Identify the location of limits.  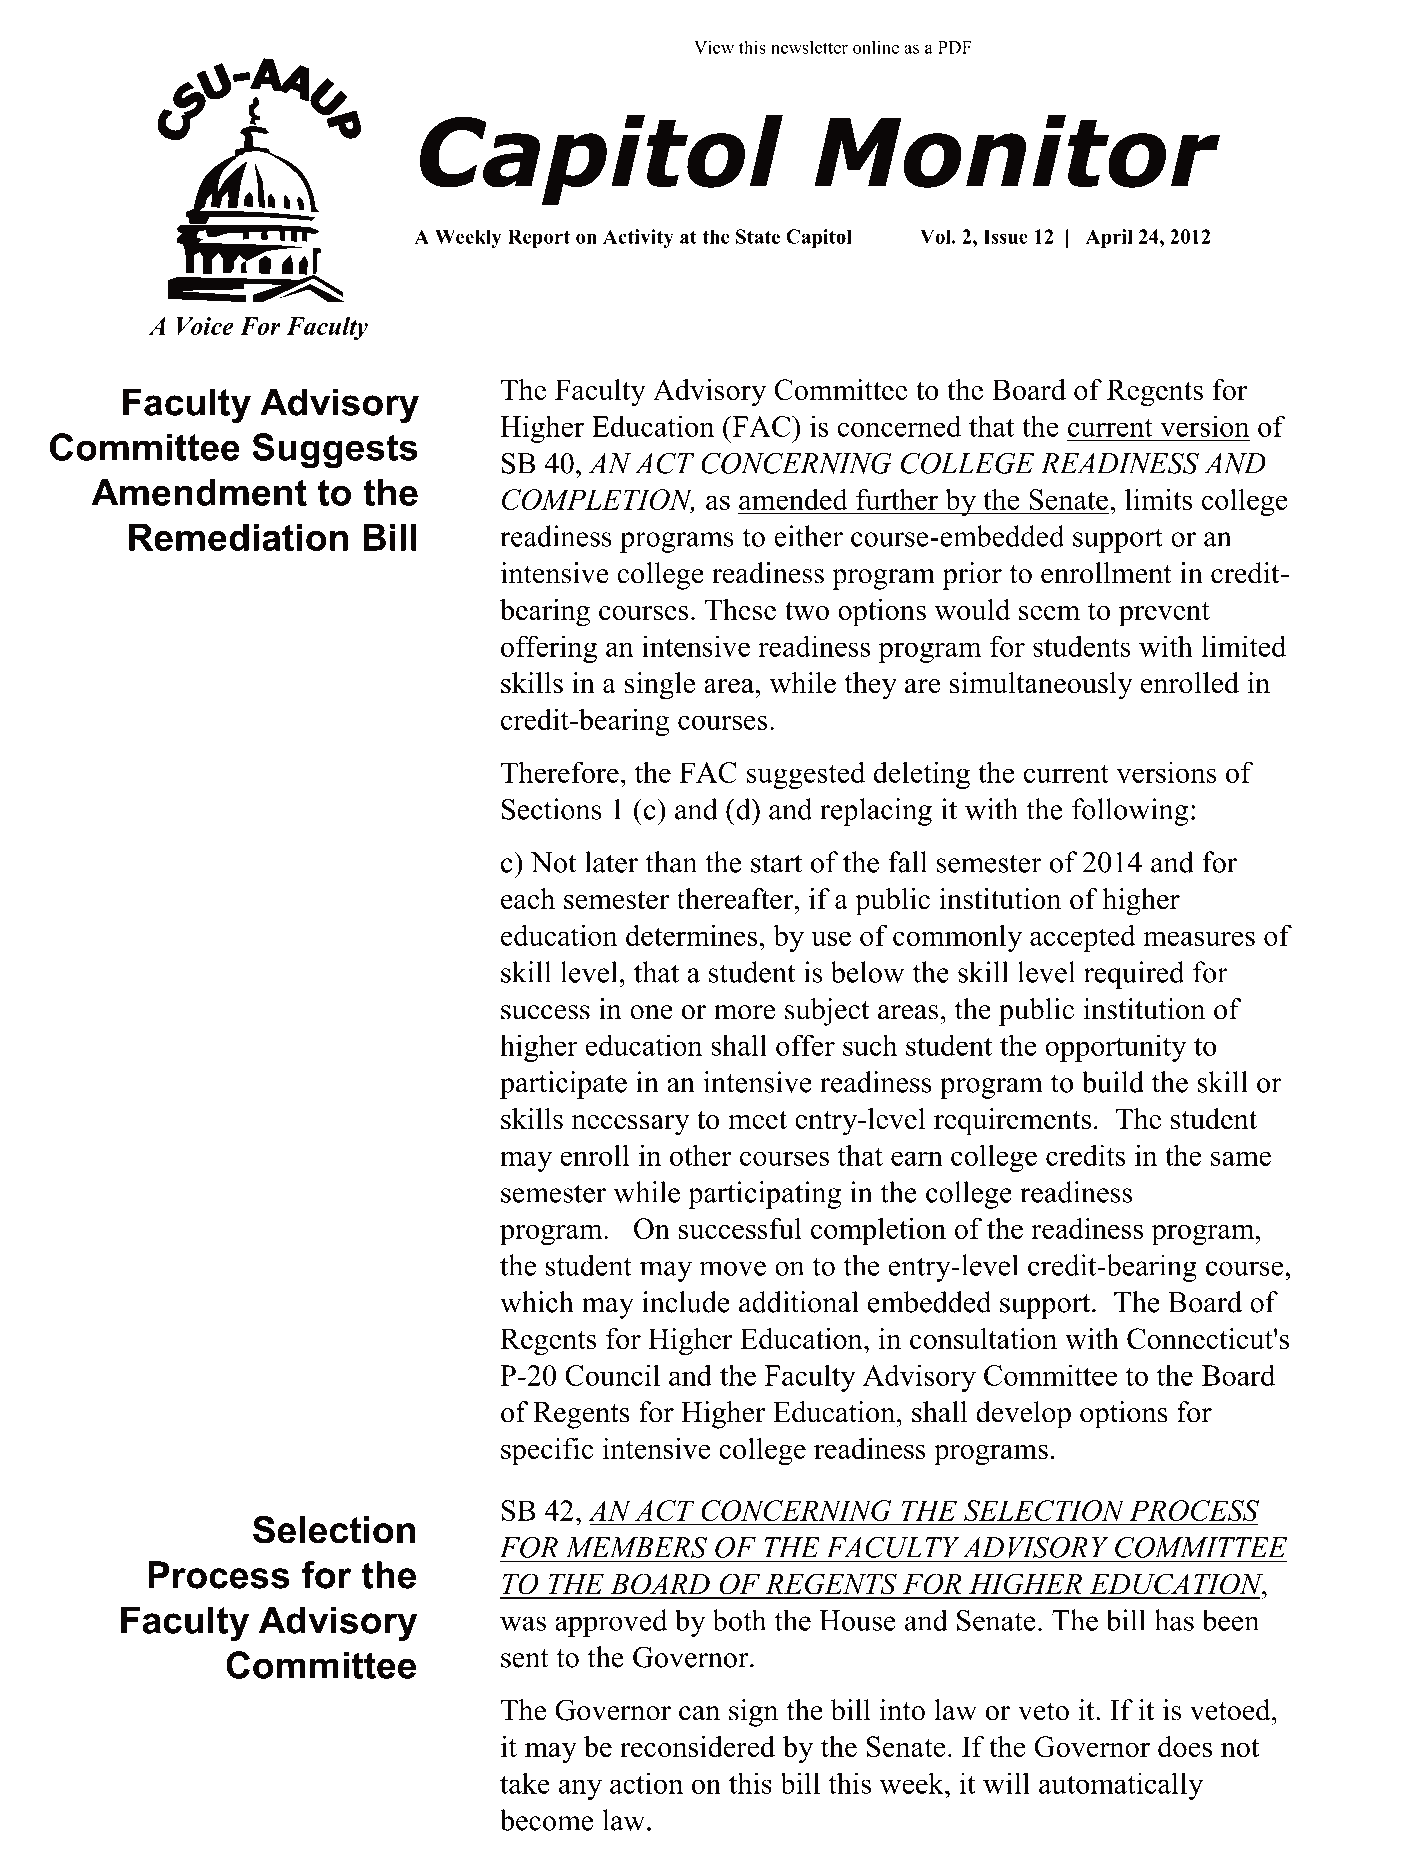
(1158, 499).
